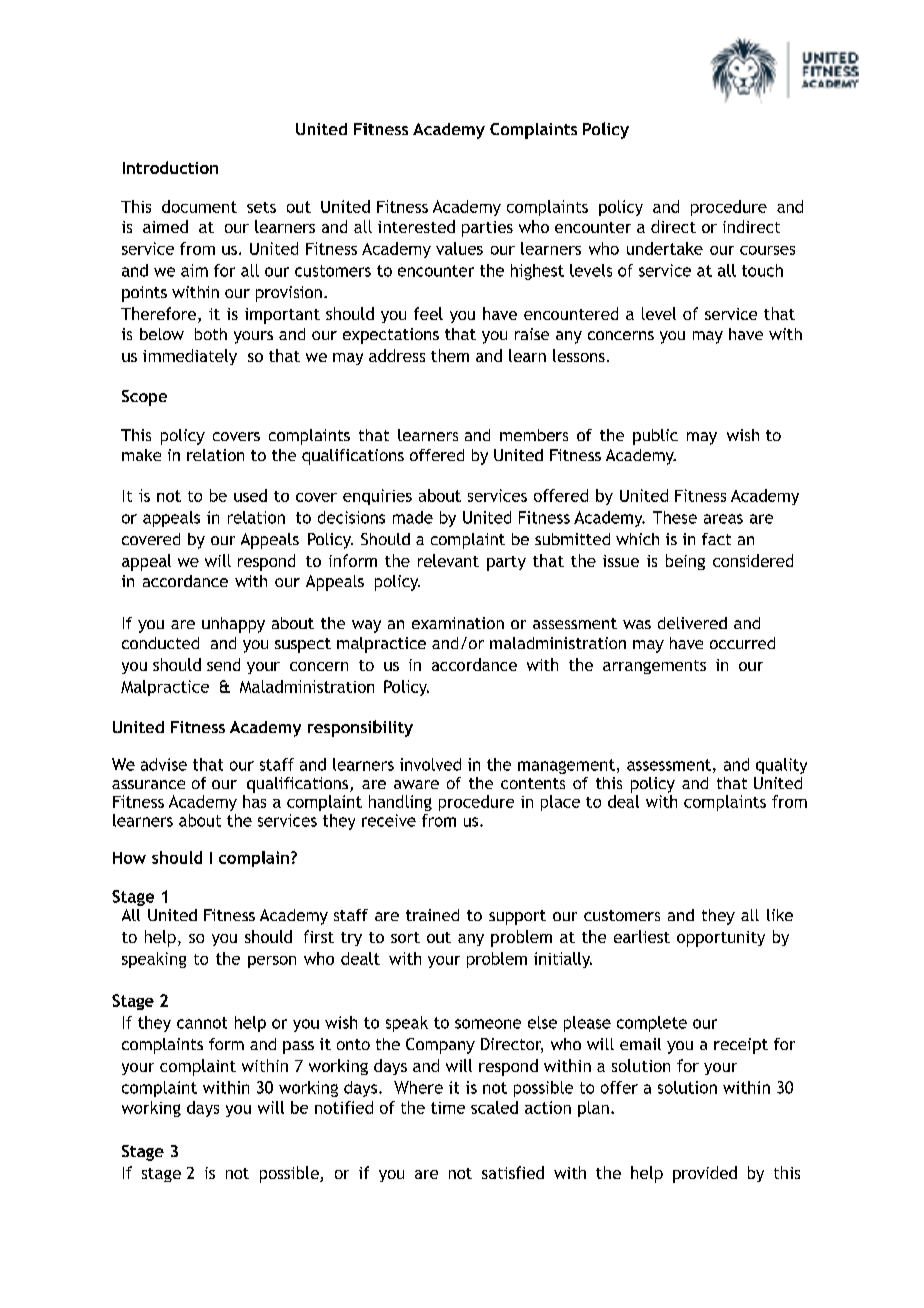 The height and width of the screenshot is (1308, 924). What do you see at coordinates (654, 667) in the screenshot?
I see `arrangements` at bounding box center [654, 667].
